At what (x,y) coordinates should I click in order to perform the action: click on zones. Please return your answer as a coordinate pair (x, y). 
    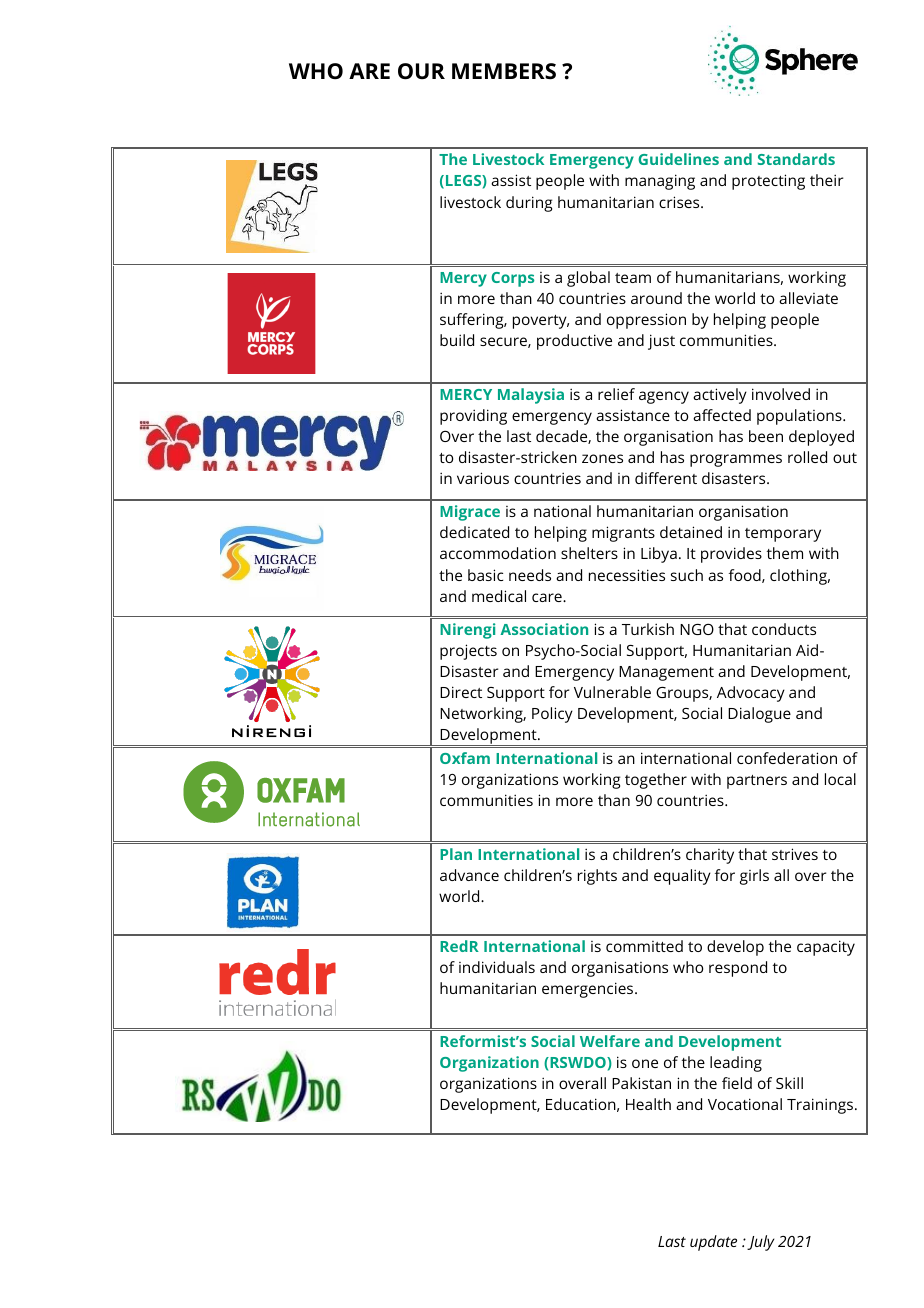
    Looking at the image, I should click on (602, 458).
